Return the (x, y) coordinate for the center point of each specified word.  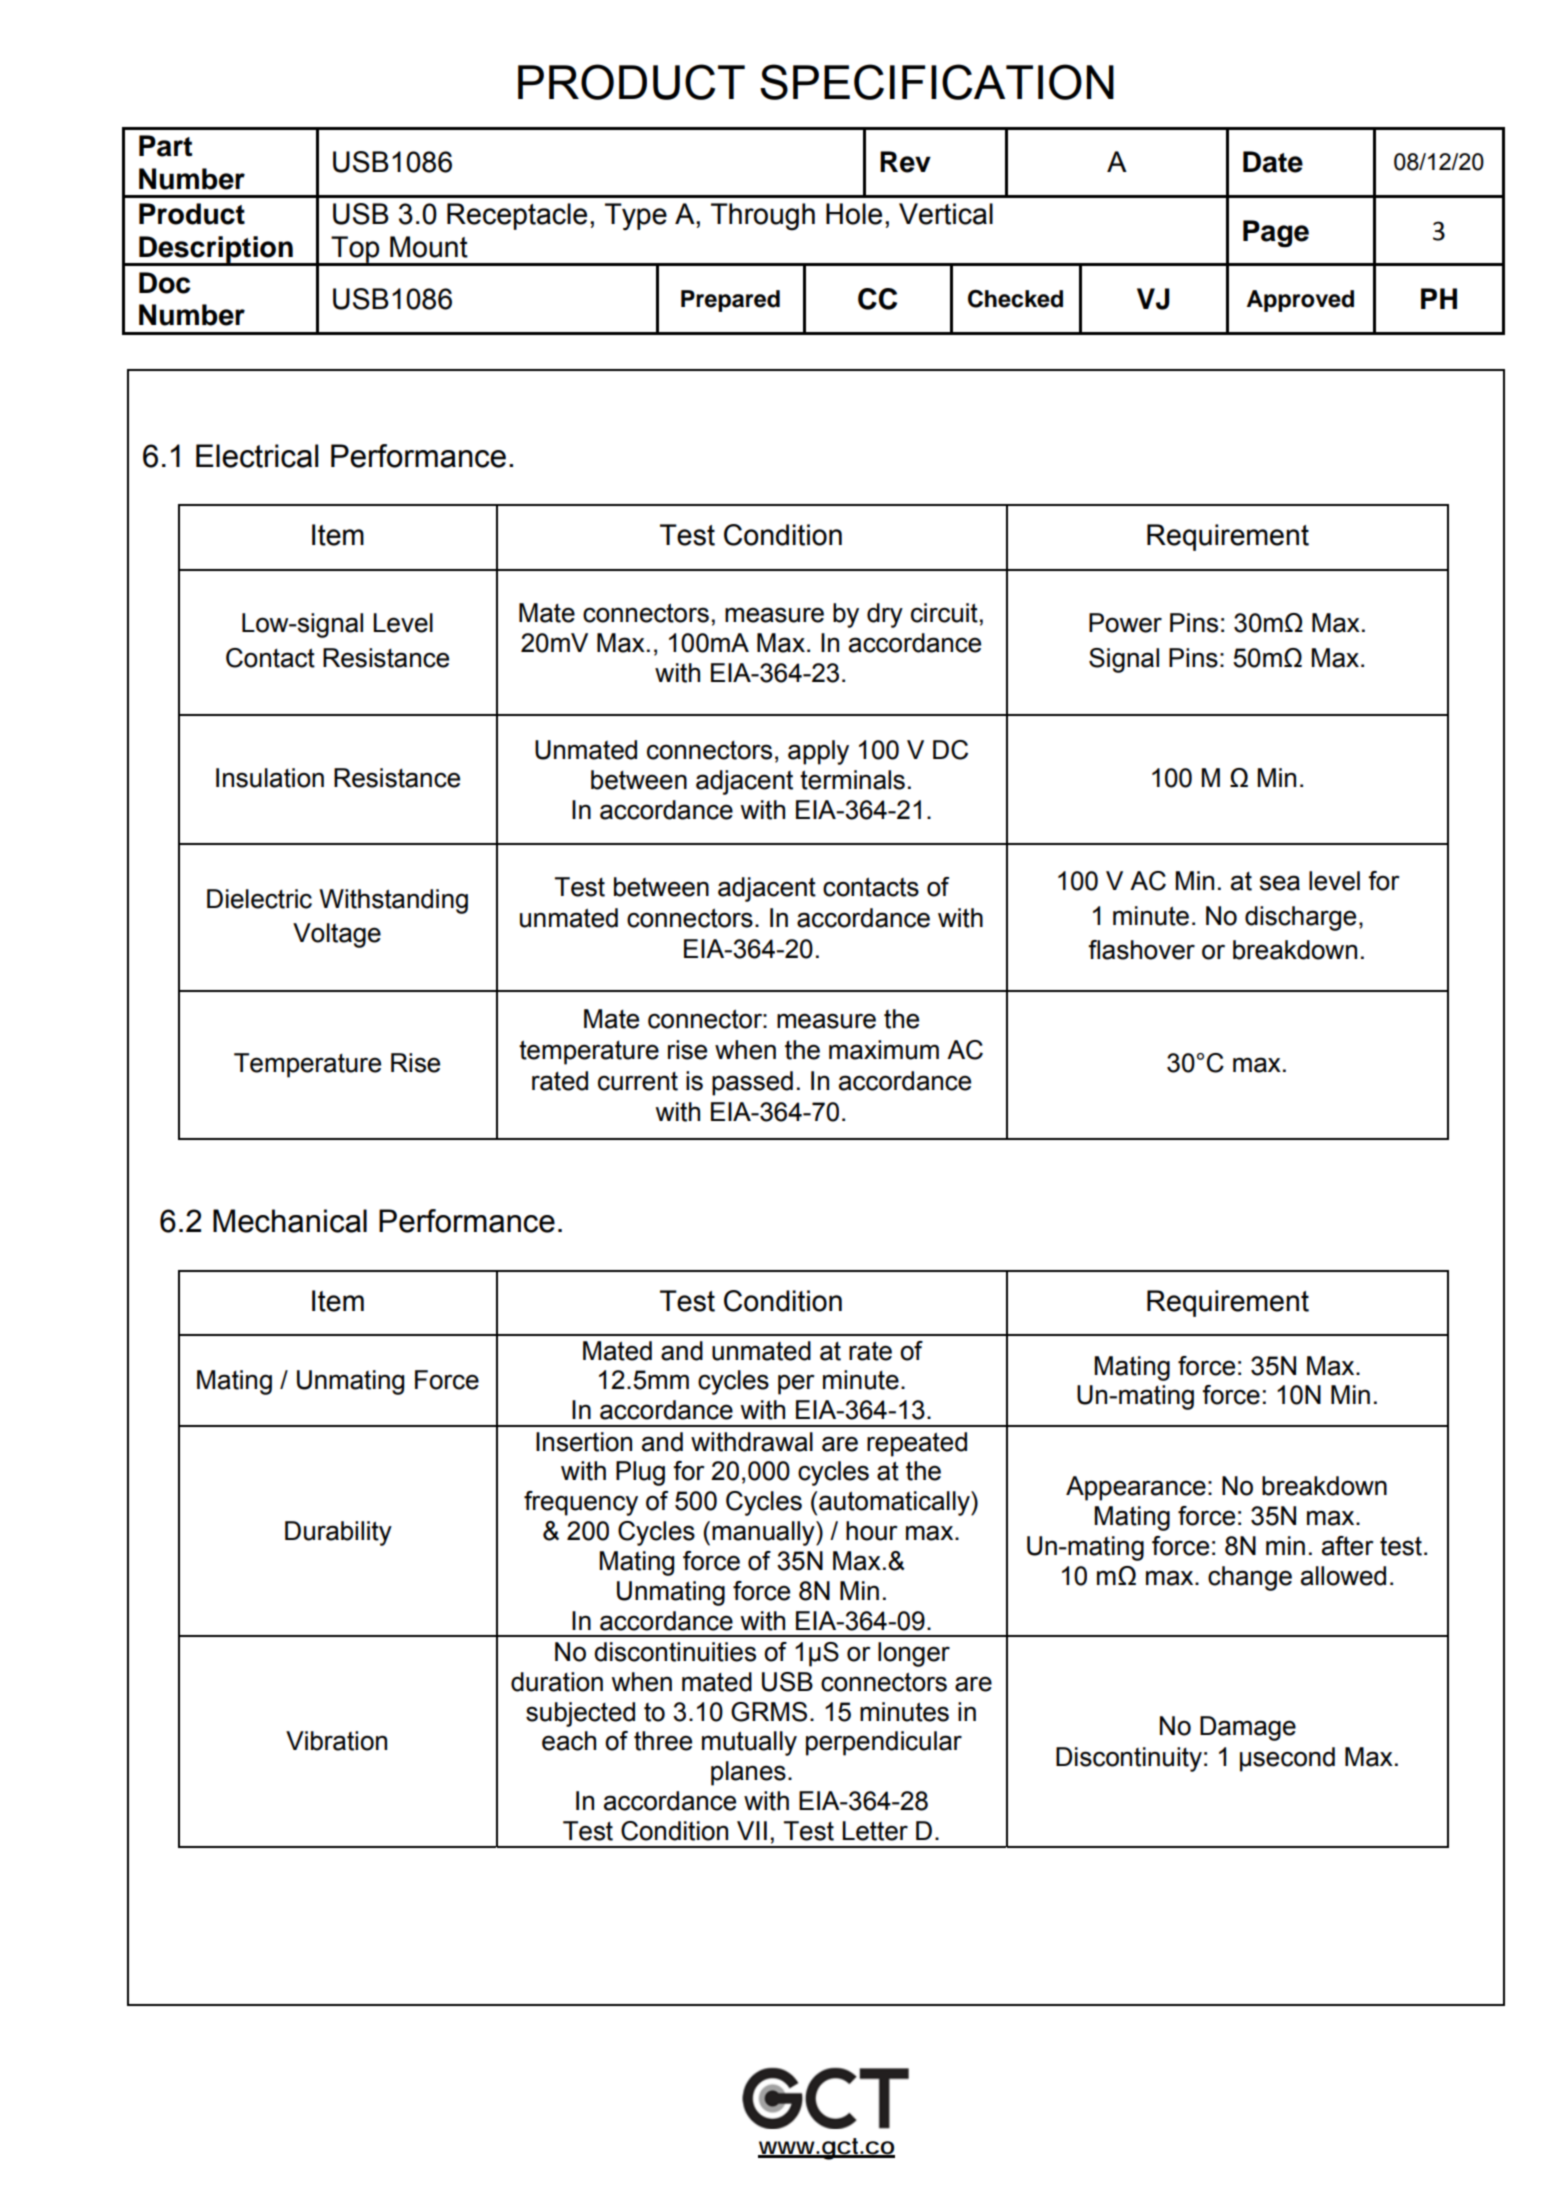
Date (1273, 162)
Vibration (336, 1741)
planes (748, 1773)
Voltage (337, 935)
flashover (1141, 950)
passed (752, 1083)
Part (165, 146)
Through (763, 217)
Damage (1248, 1728)
